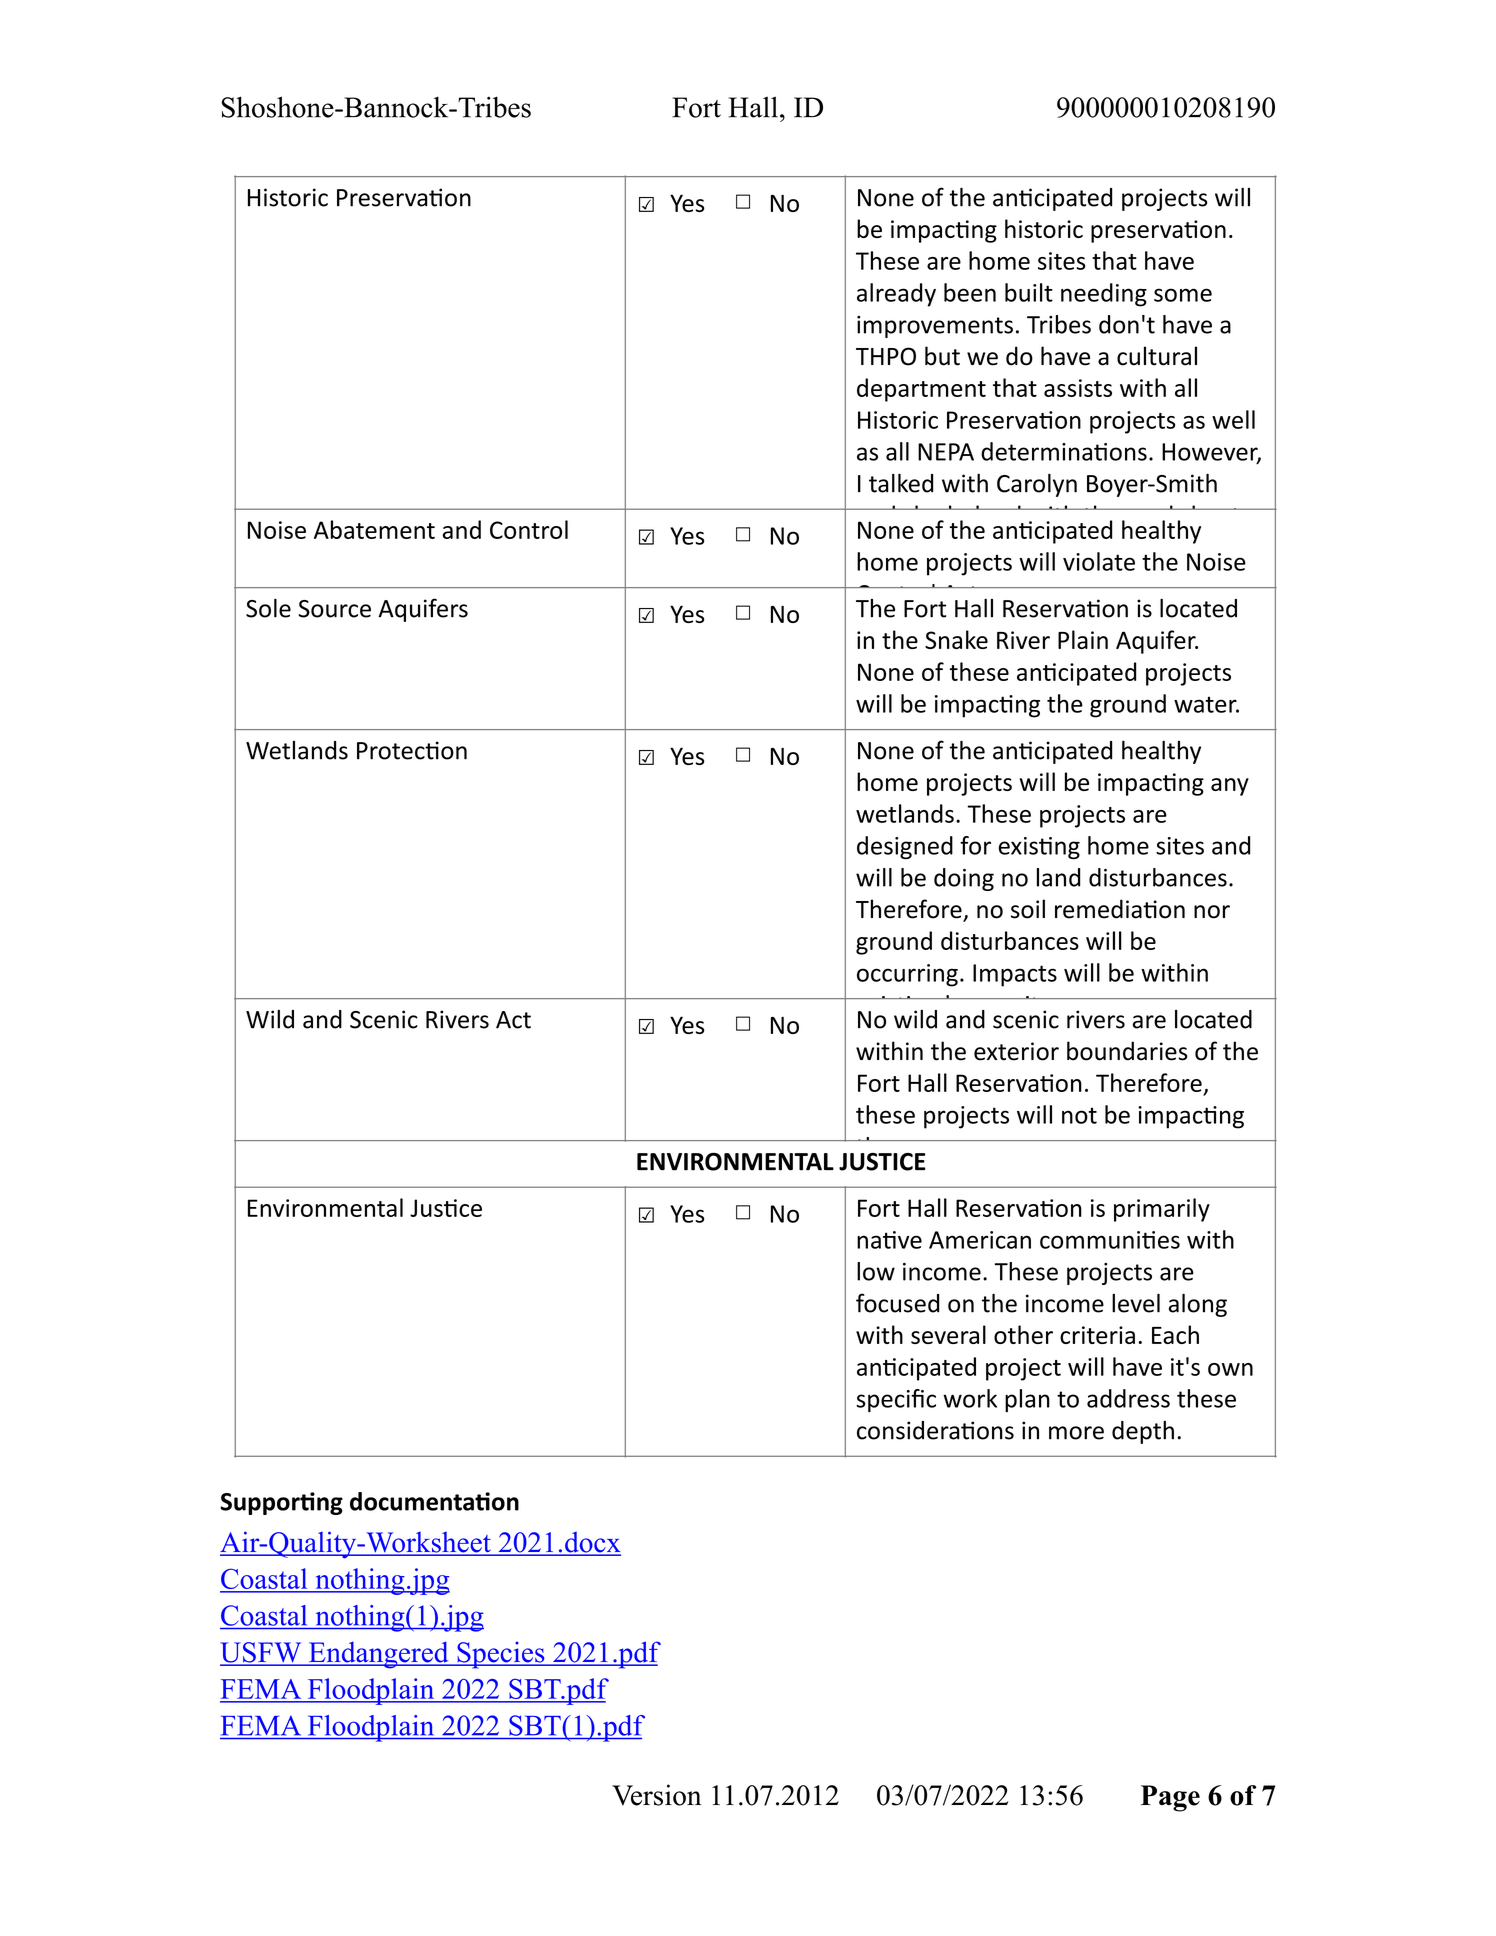 This screenshot has height=1936, width=1496. I want to click on Source, so click(335, 609).
